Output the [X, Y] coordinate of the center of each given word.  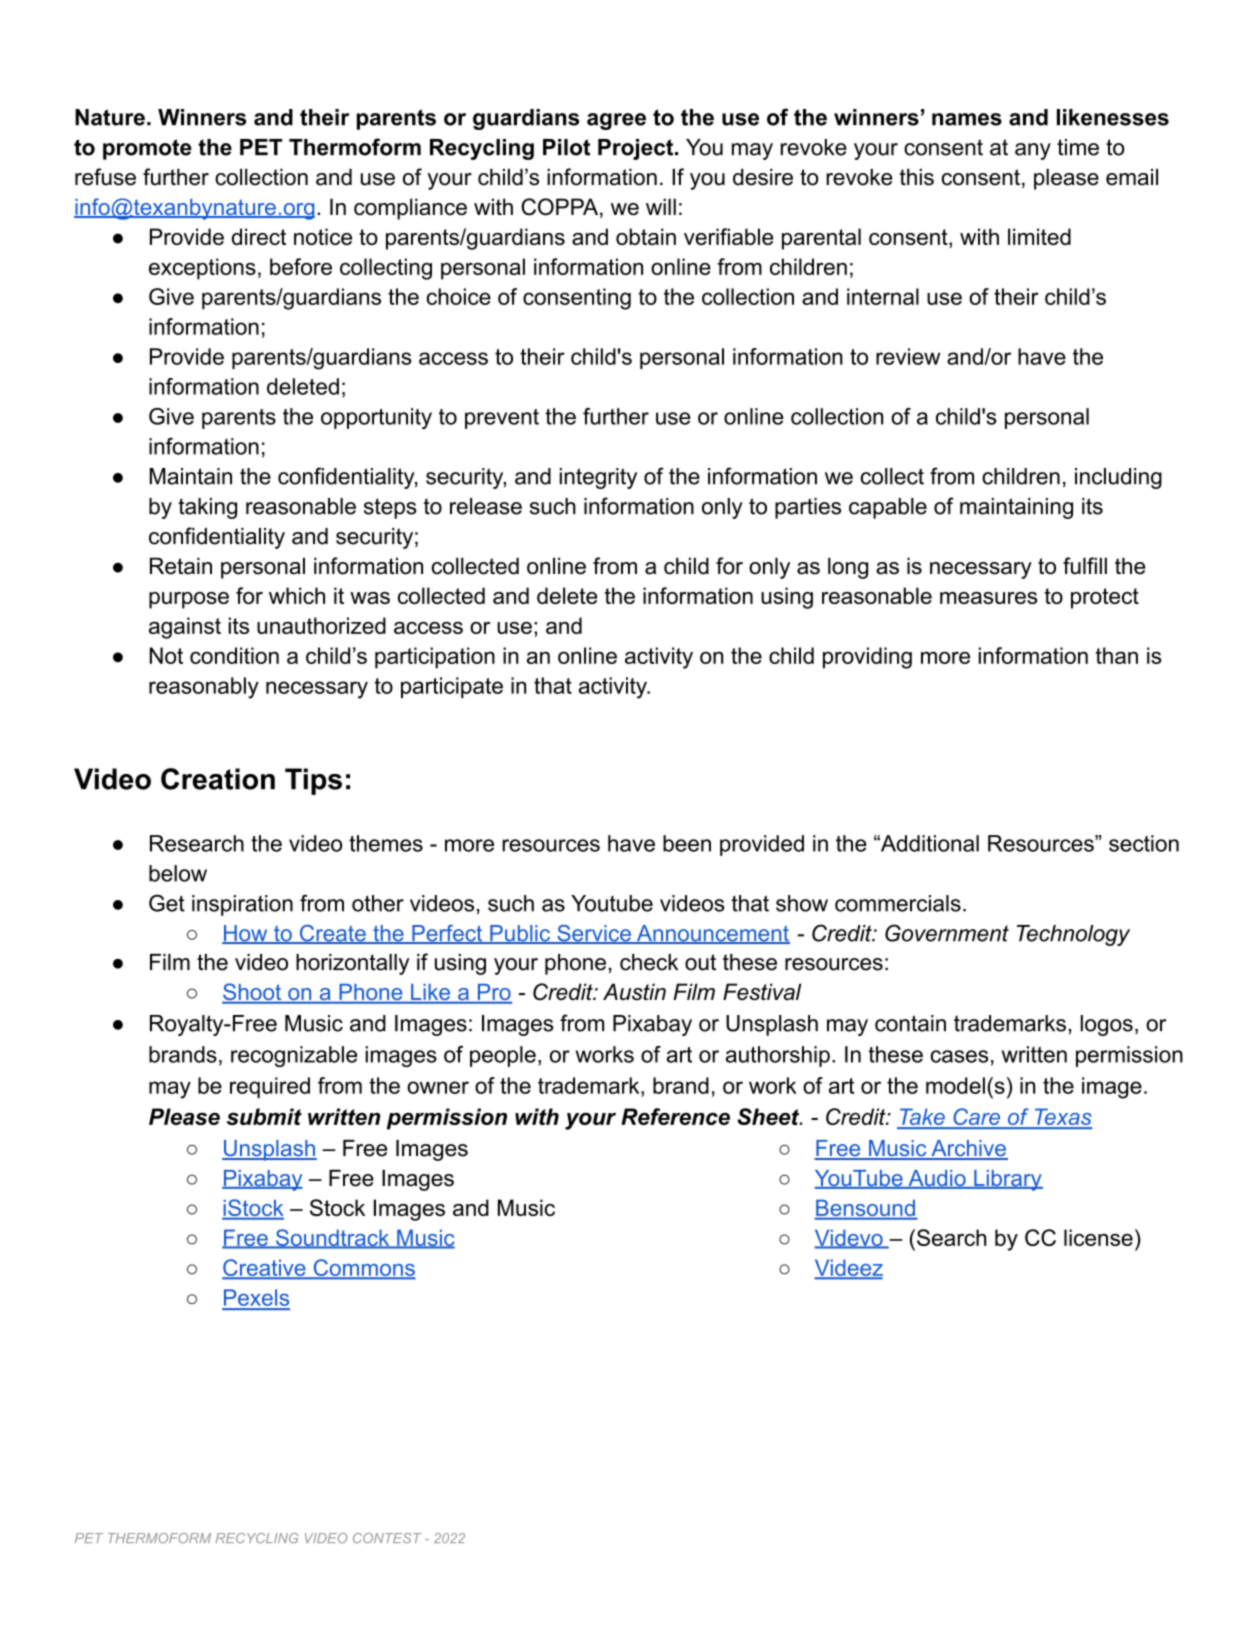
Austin [634, 991]
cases [959, 1056]
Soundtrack [333, 1239]
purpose [189, 600]
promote [147, 149]
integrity [598, 478]
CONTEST [387, 1538]
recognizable [294, 1056]
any [1033, 151]
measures [988, 598]
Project [637, 149]
